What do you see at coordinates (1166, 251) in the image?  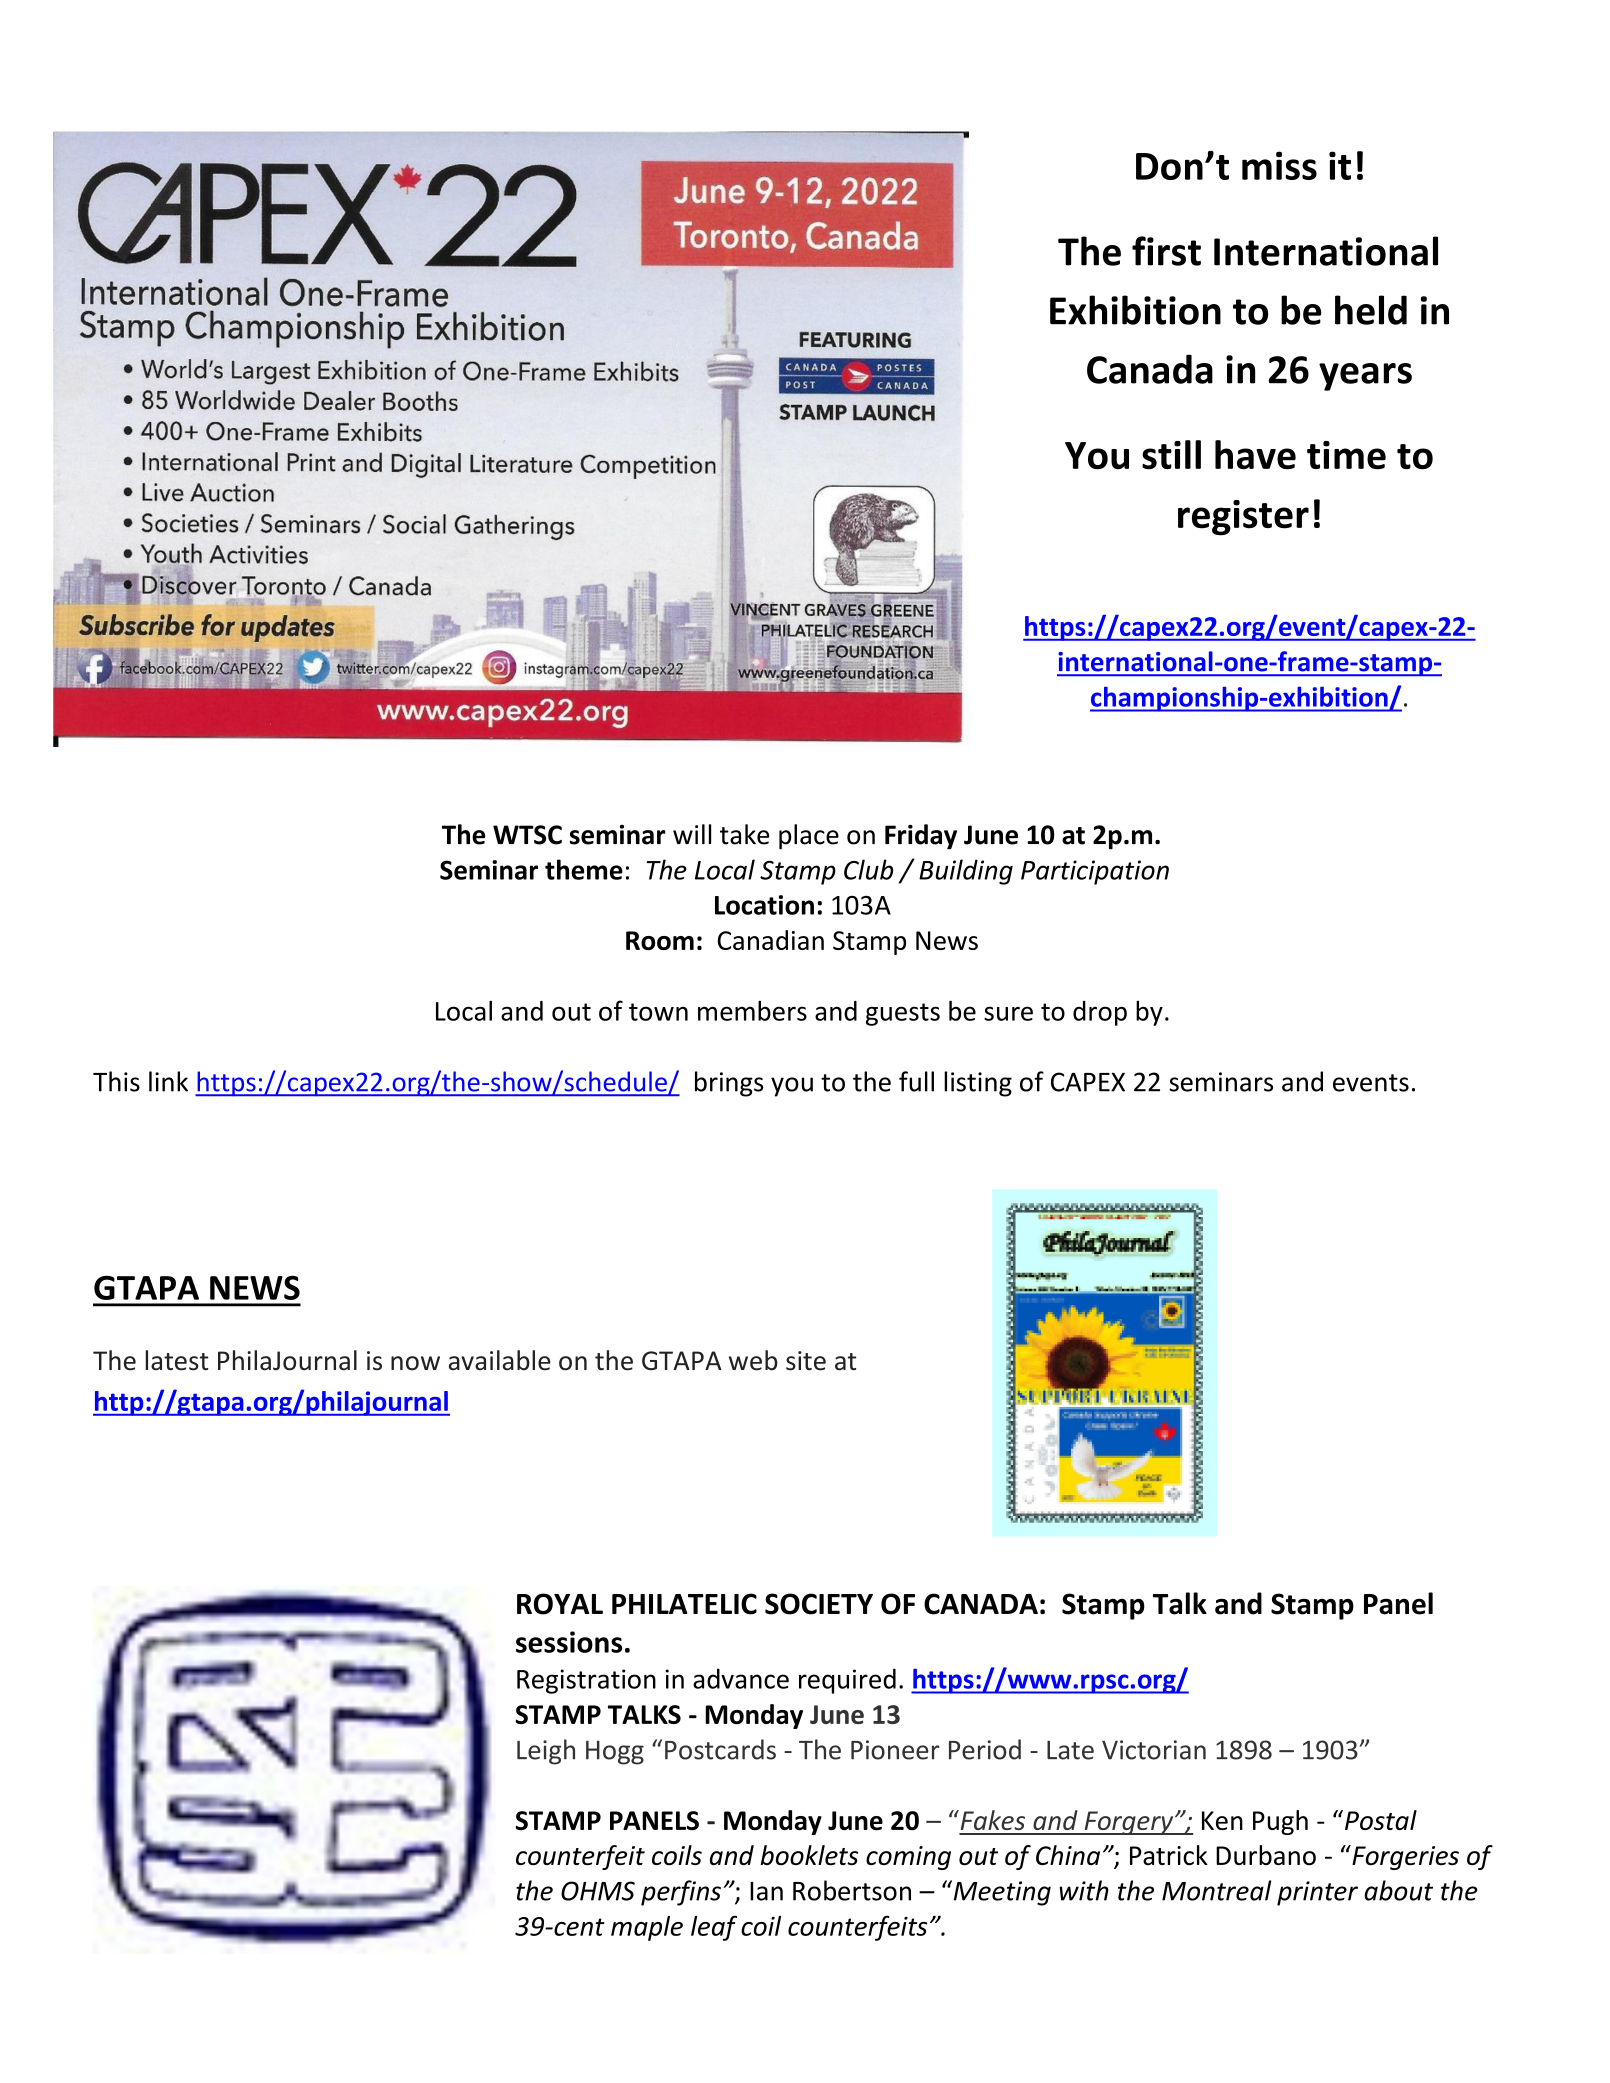 I see `first` at bounding box center [1166, 251].
